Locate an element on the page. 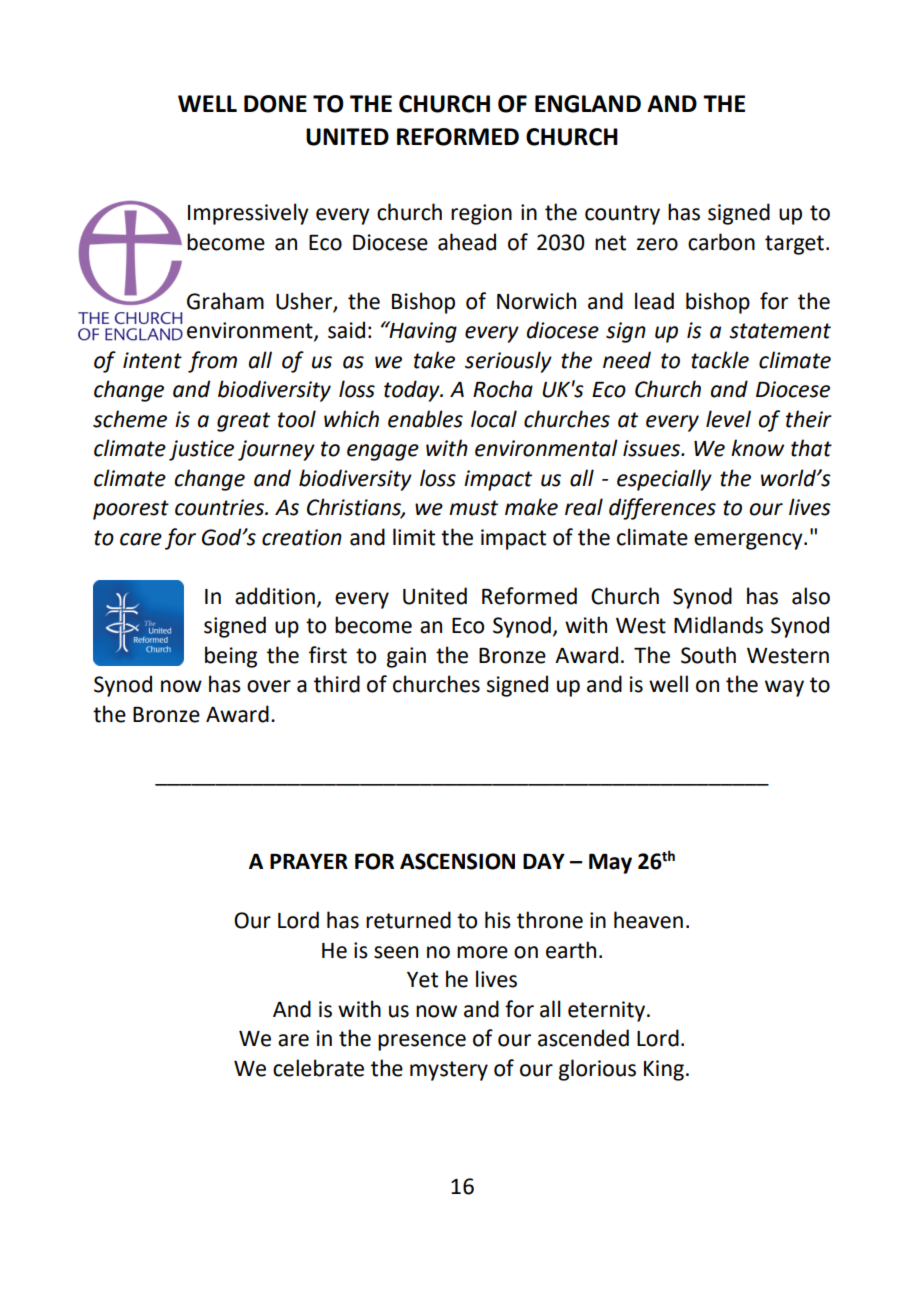  addition is located at coordinates (275, 596).
